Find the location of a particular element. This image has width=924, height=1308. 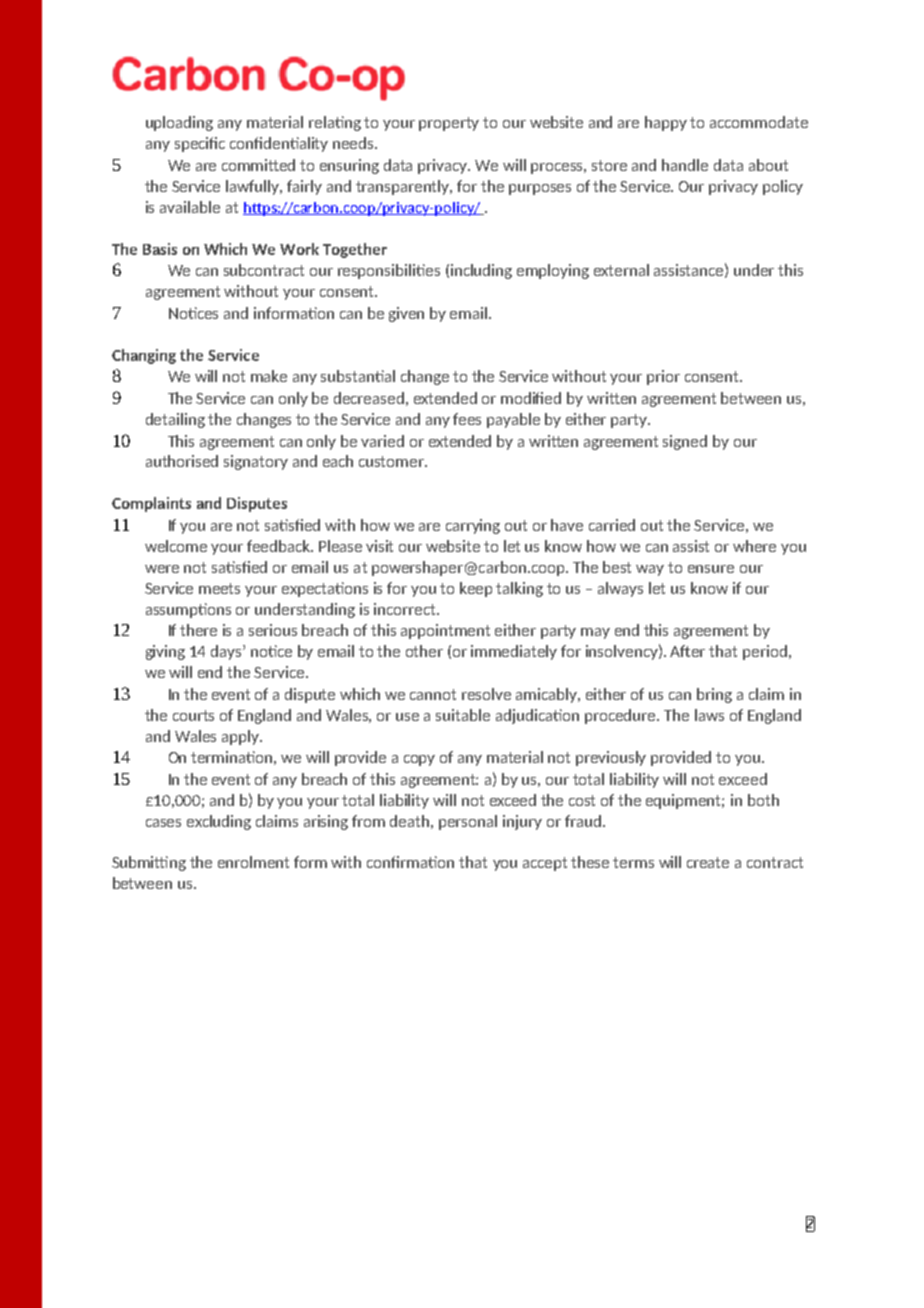

personal is located at coordinates (468, 822).
